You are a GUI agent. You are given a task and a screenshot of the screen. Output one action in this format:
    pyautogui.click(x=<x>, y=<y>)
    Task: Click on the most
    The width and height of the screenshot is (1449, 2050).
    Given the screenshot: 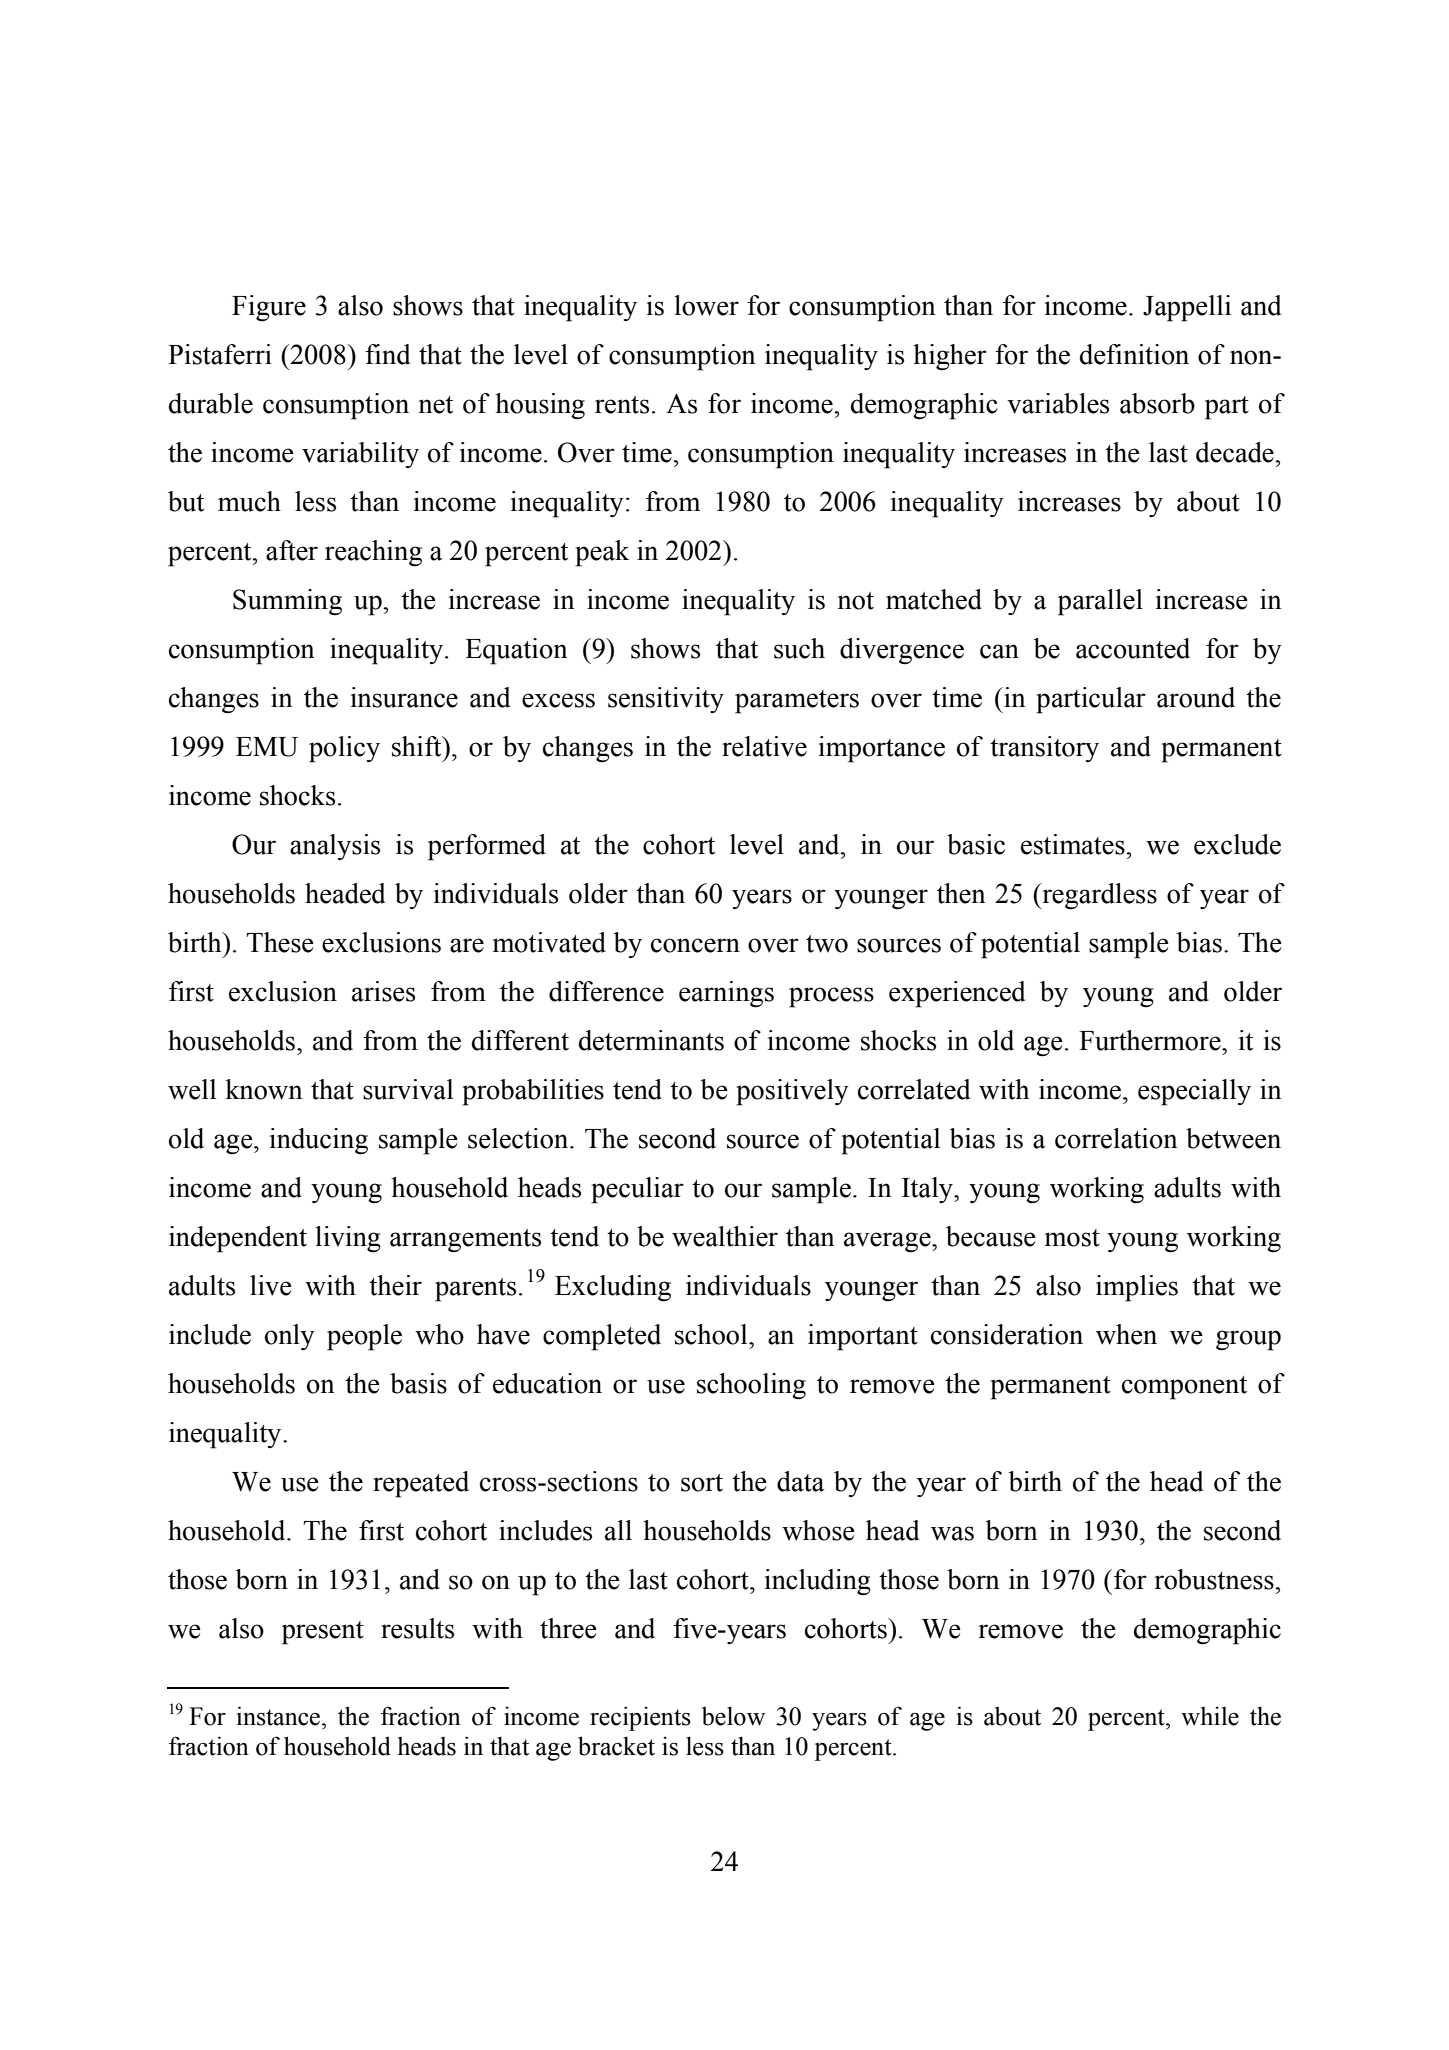 What is the action you would take?
    pyautogui.click(x=1072, y=1238)
